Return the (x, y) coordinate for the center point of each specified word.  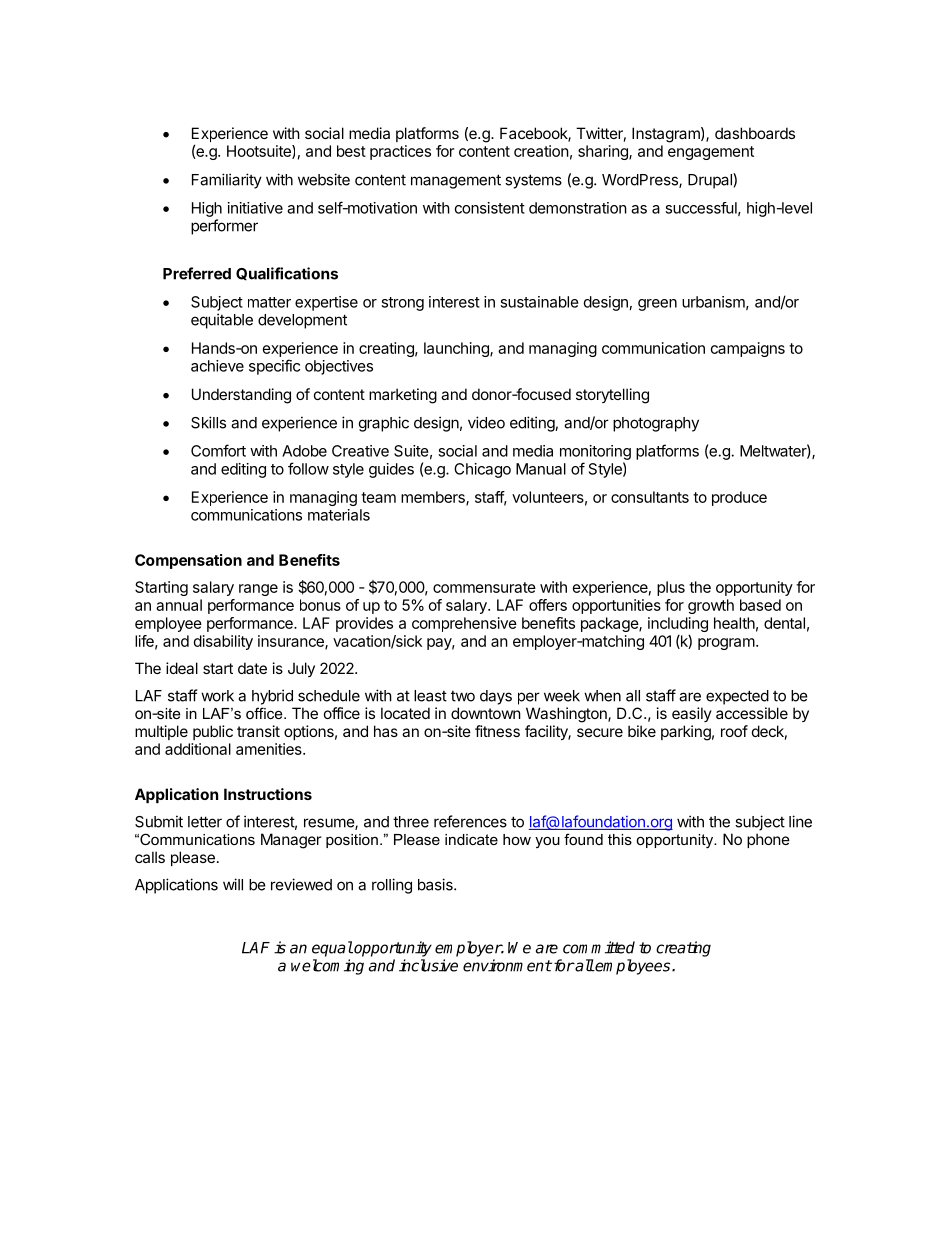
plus (671, 588)
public (213, 732)
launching (457, 349)
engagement (711, 153)
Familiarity (227, 181)
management (456, 181)
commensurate (484, 587)
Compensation (188, 561)
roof (734, 731)
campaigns (748, 349)
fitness (497, 731)
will (233, 884)
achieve (217, 366)
